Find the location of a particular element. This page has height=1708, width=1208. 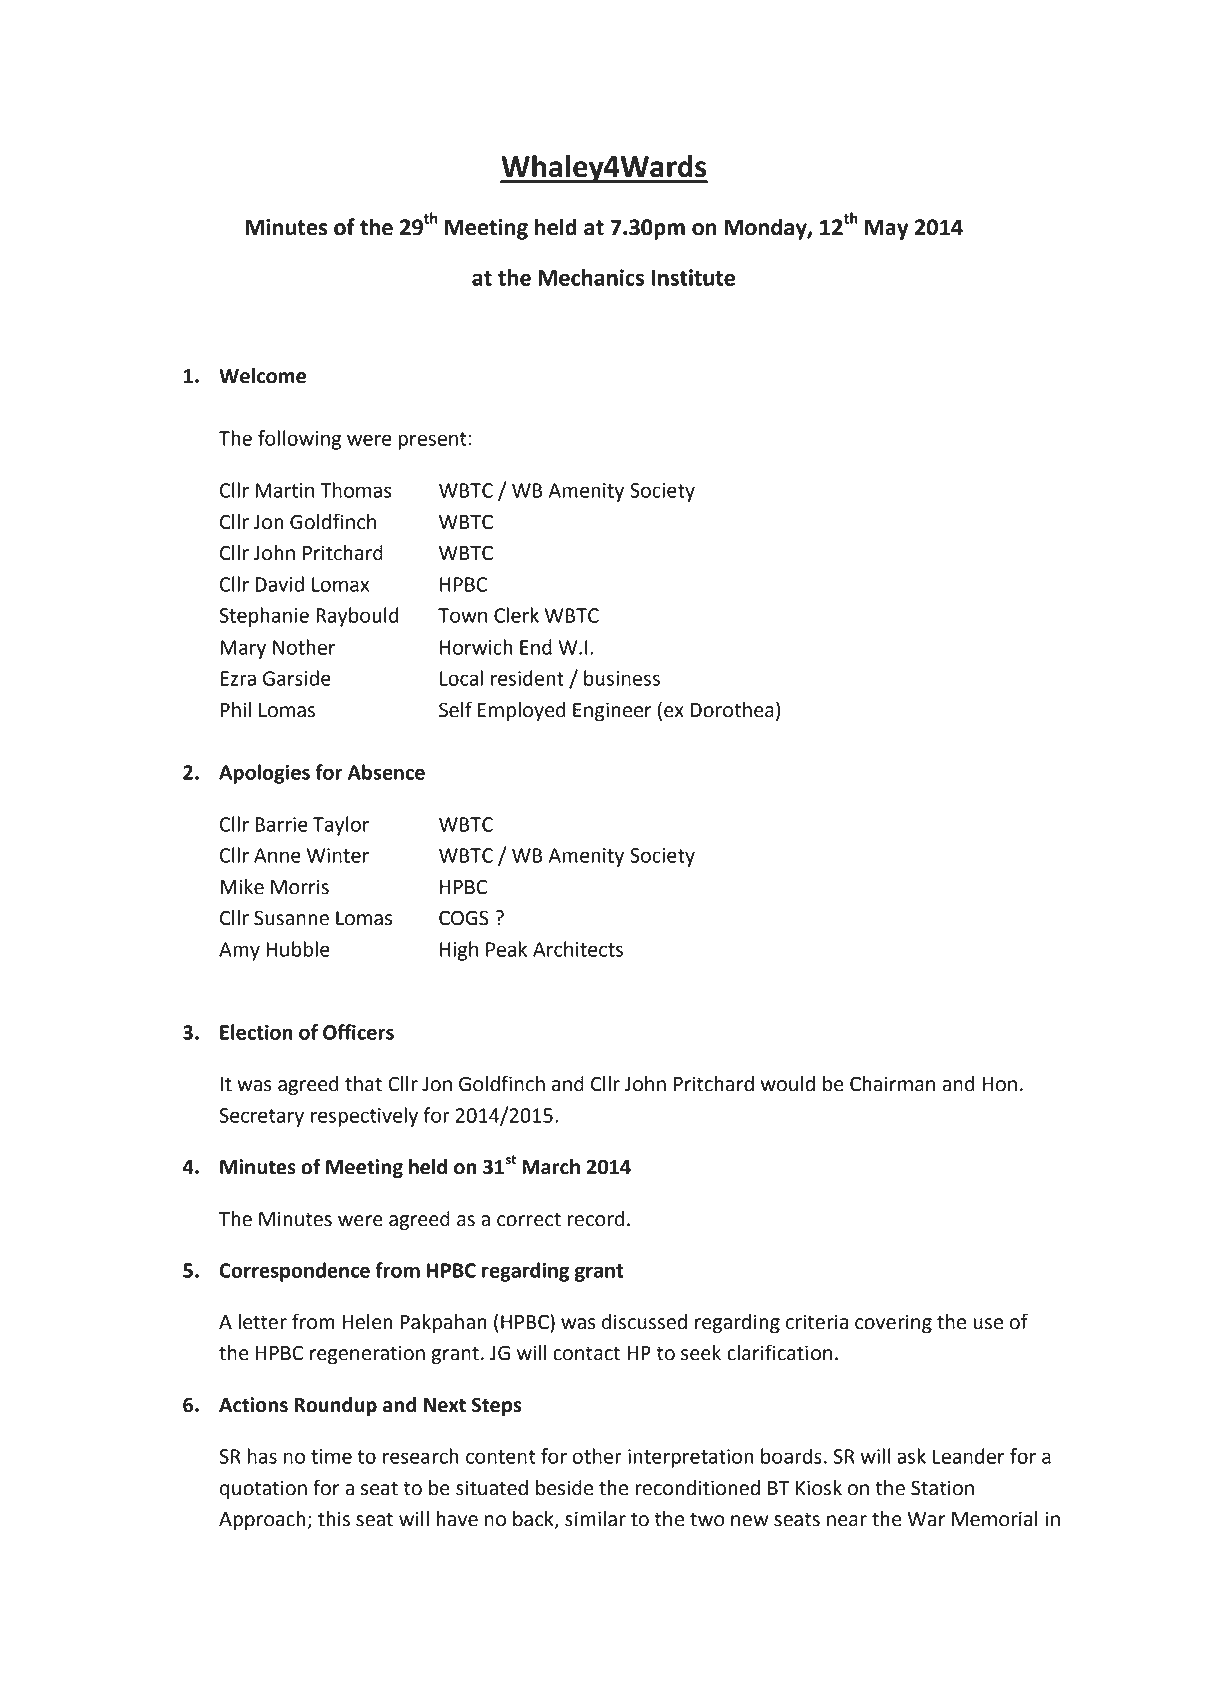

time is located at coordinates (331, 1456).
